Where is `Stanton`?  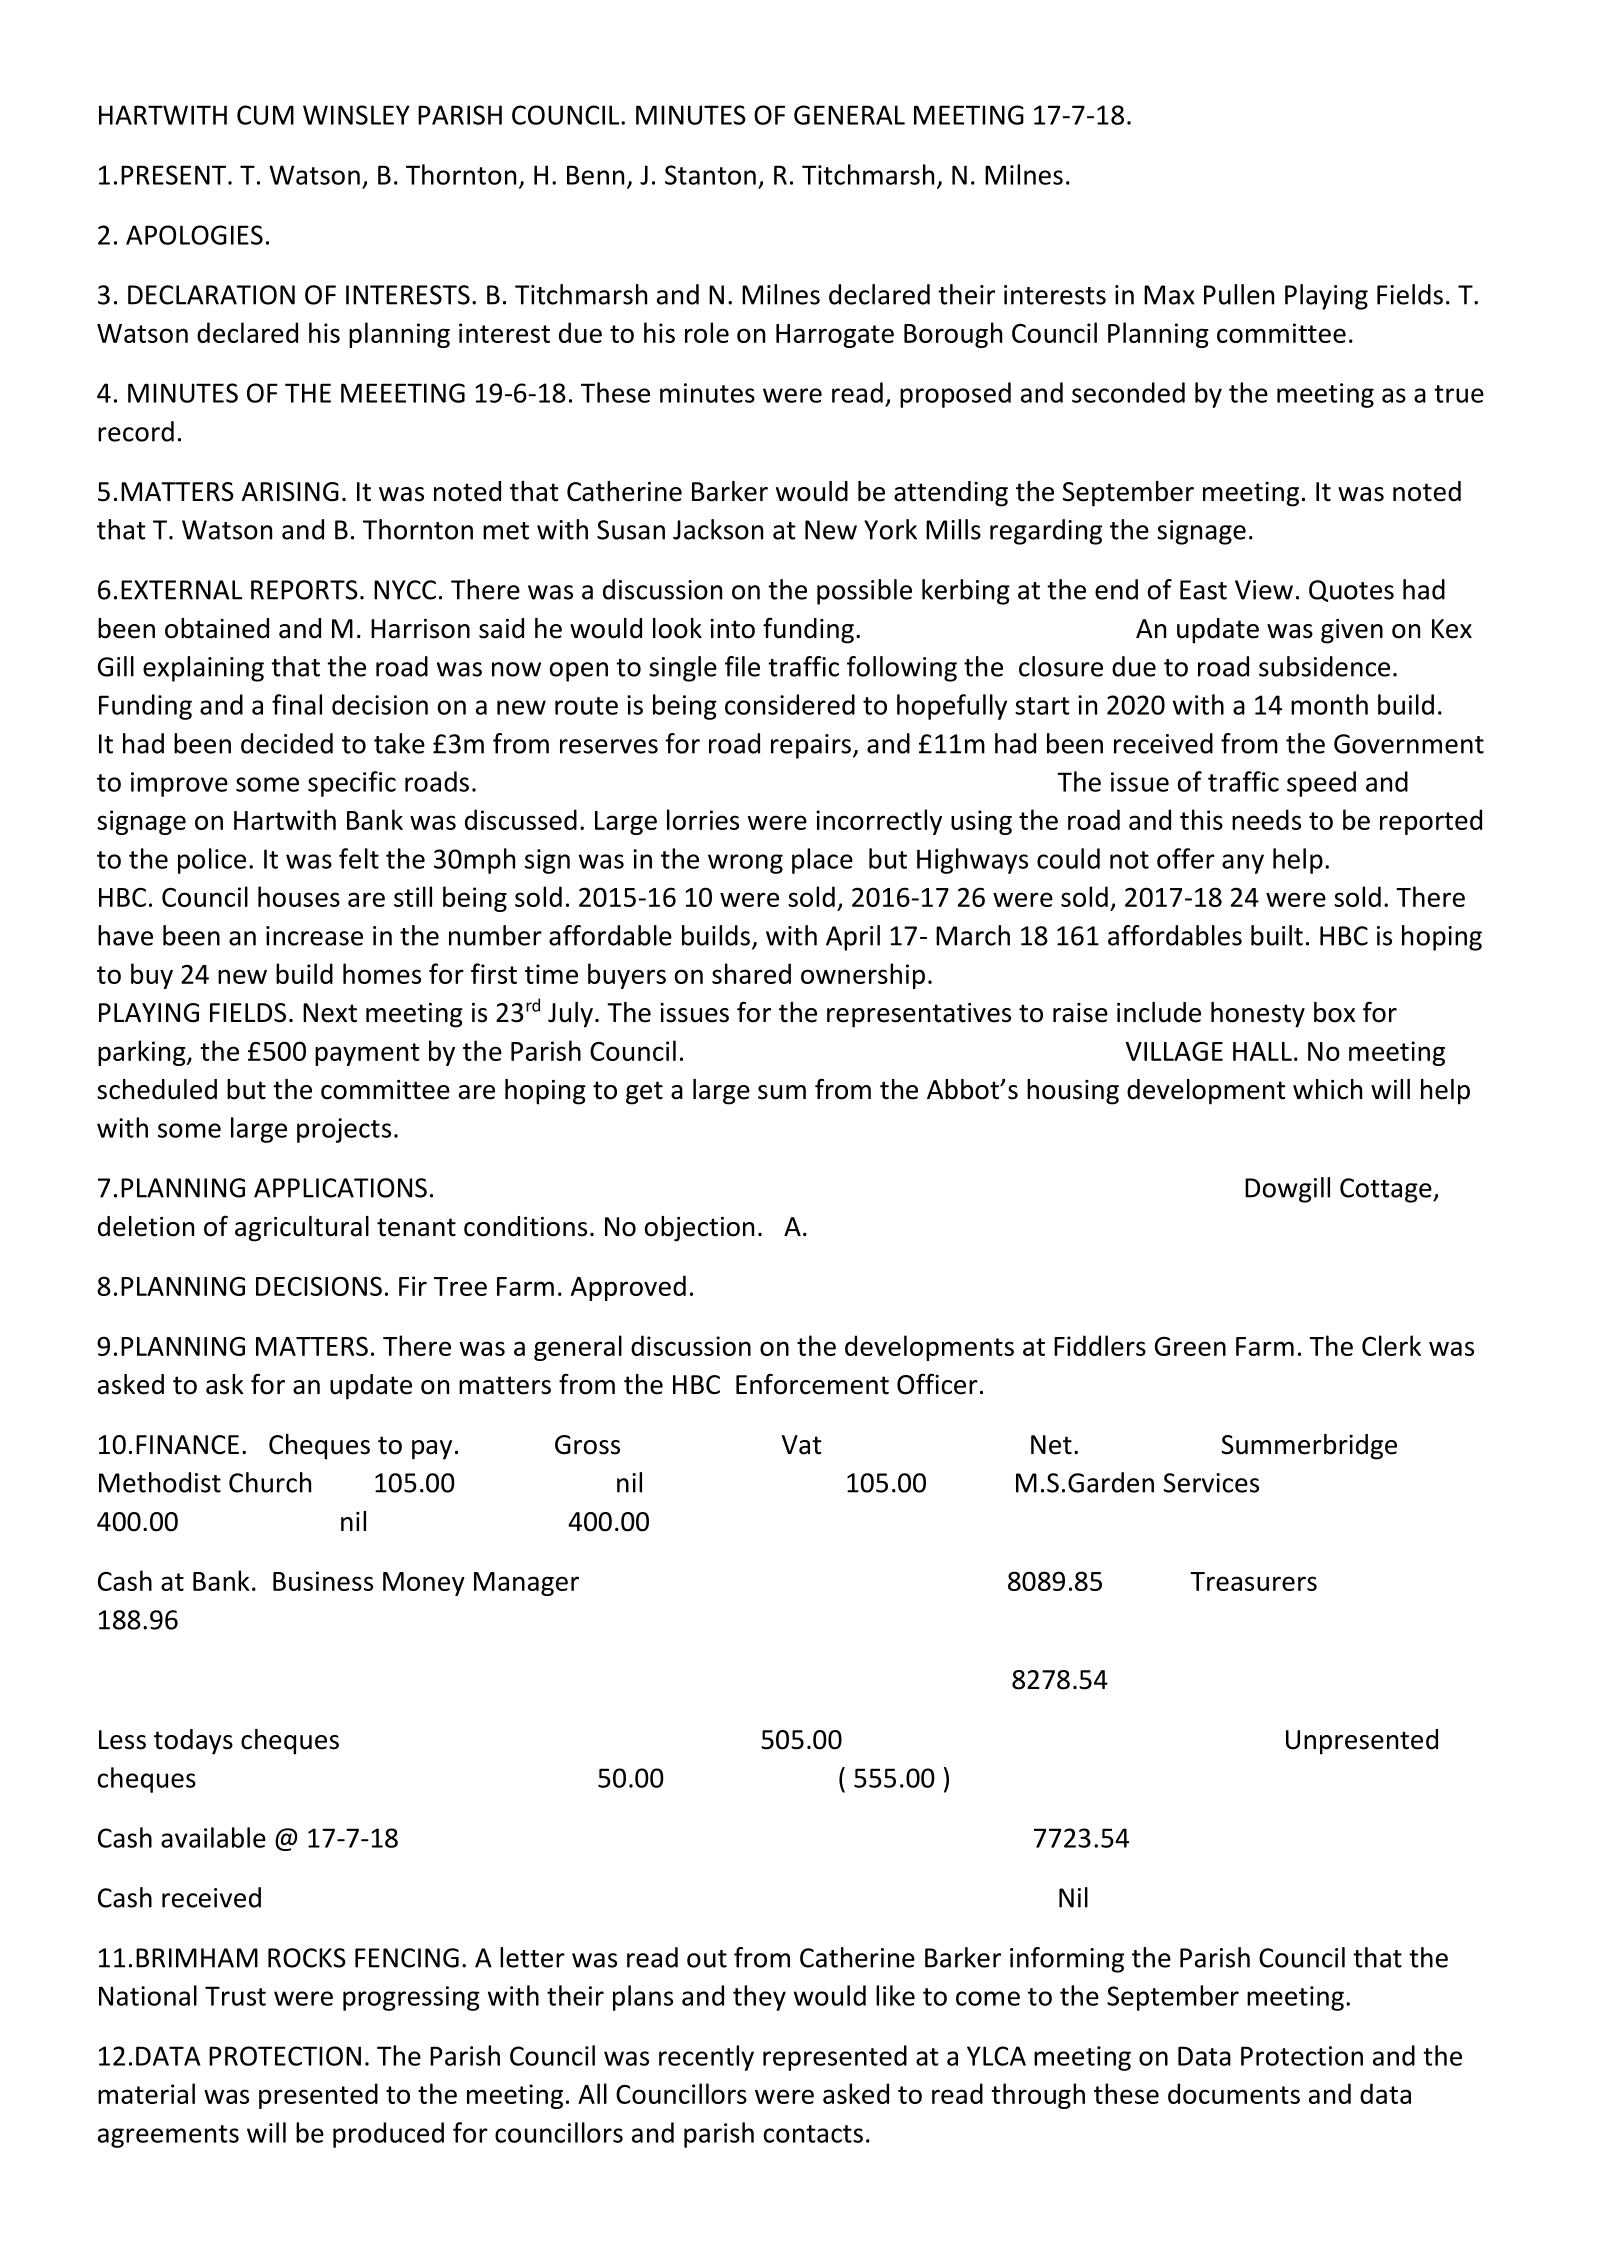 Stanton is located at coordinates (710, 175).
